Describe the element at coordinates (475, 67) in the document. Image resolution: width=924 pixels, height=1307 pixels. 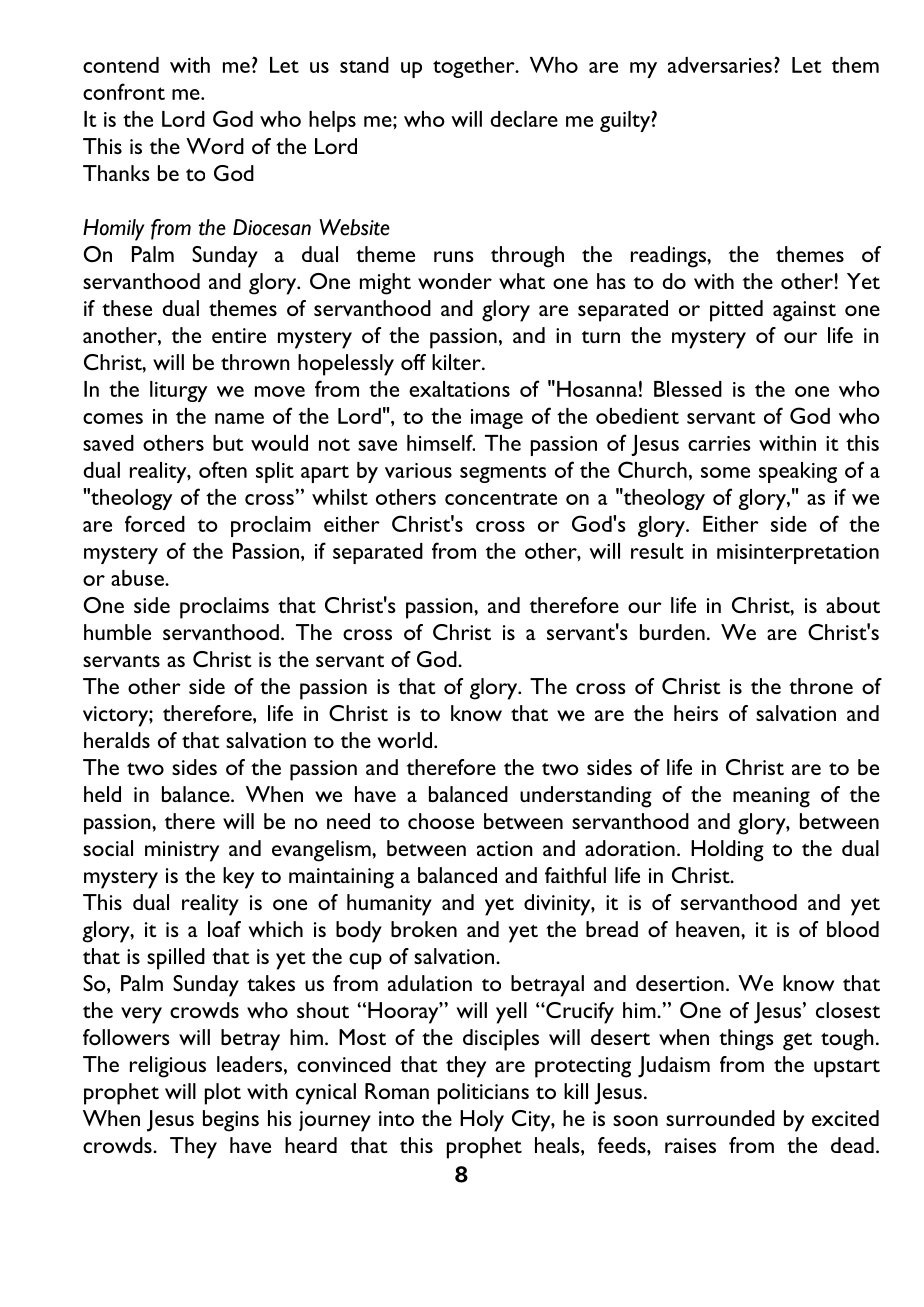
I see `together` at that location.
